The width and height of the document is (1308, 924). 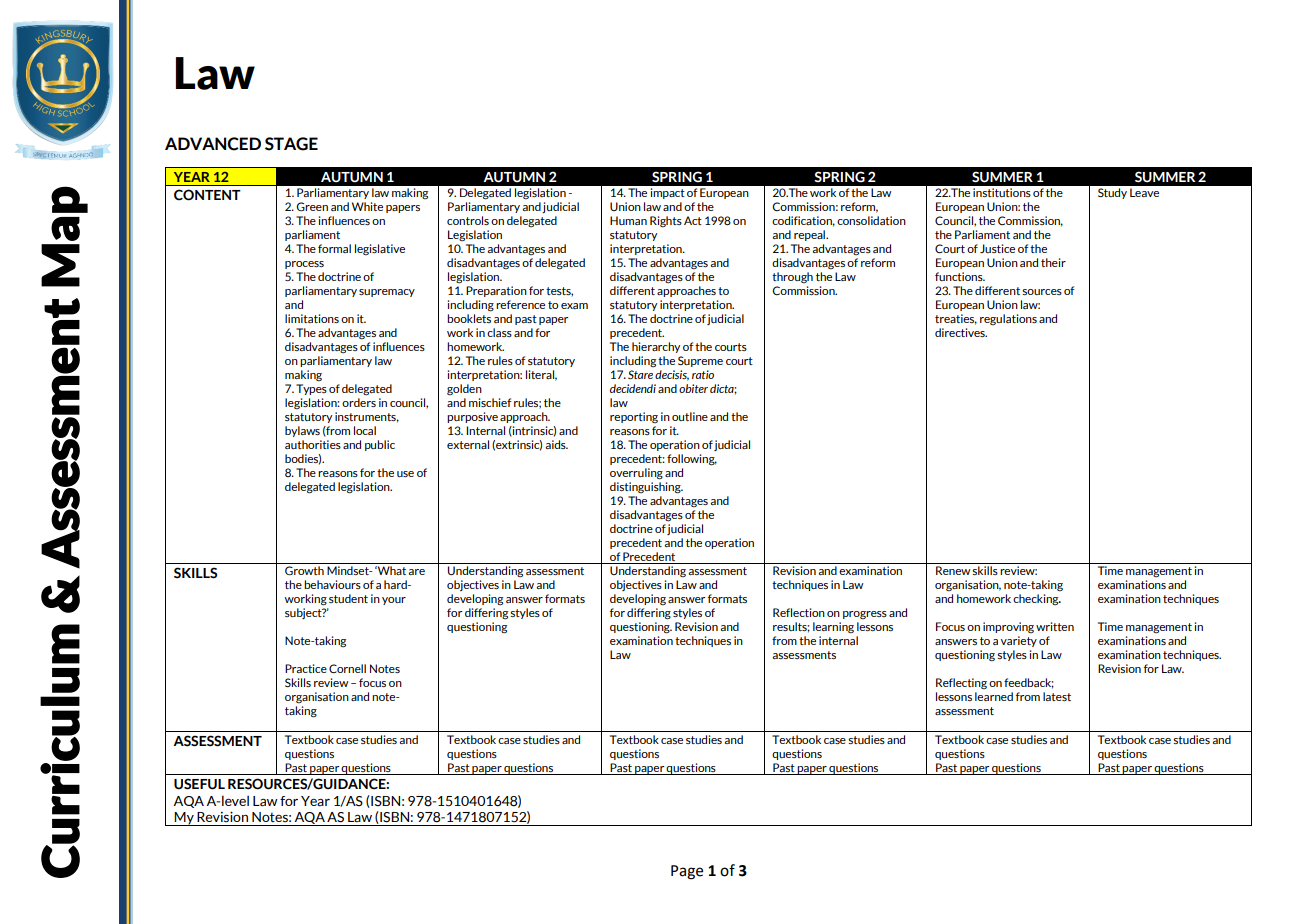 I want to click on authorities, so click(x=313, y=444).
